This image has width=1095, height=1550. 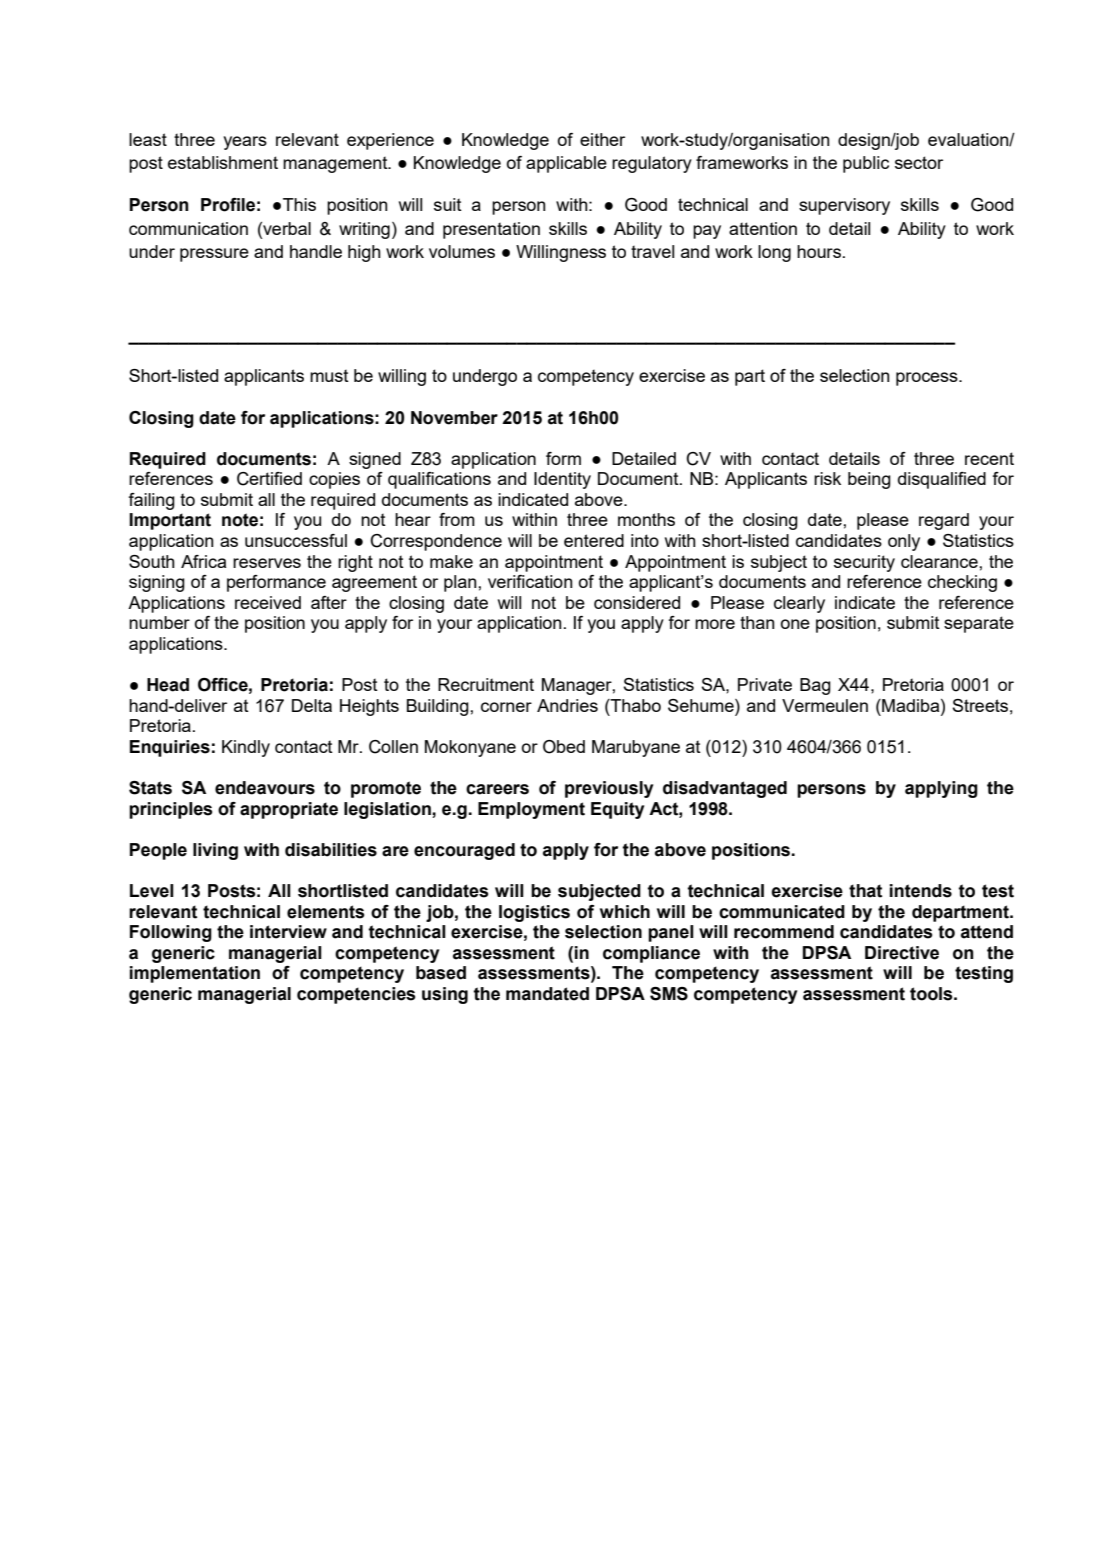 What do you see at coordinates (866, 164) in the image?
I see `public` at bounding box center [866, 164].
